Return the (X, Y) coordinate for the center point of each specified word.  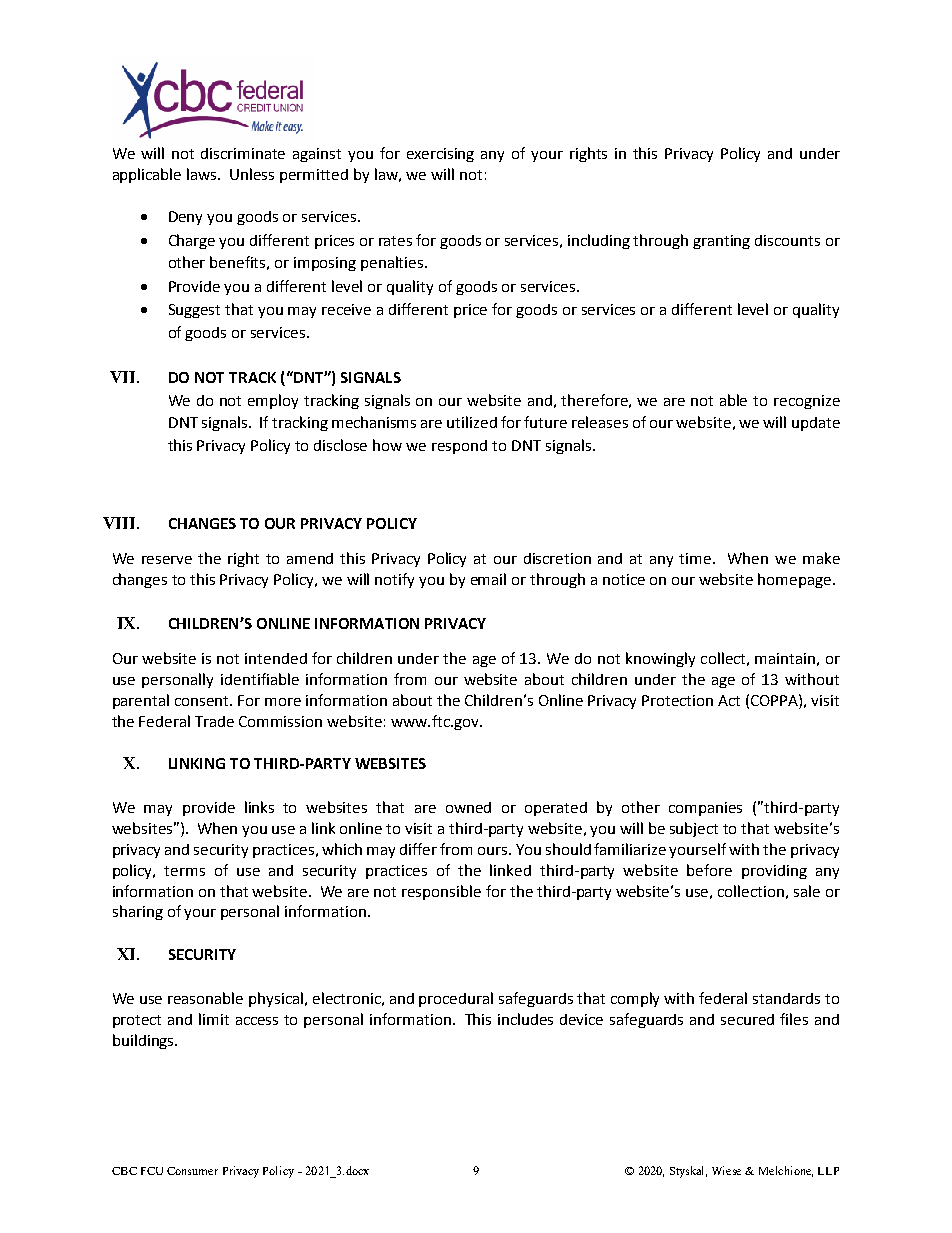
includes (525, 1019)
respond (459, 447)
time (696, 558)
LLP (828, 1171)
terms (184, 871)
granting (721, 242)
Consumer (192, 1171)
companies (705, 809)
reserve (167, 560)
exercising (440, 155)
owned (468, 807)
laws (203, 174)
